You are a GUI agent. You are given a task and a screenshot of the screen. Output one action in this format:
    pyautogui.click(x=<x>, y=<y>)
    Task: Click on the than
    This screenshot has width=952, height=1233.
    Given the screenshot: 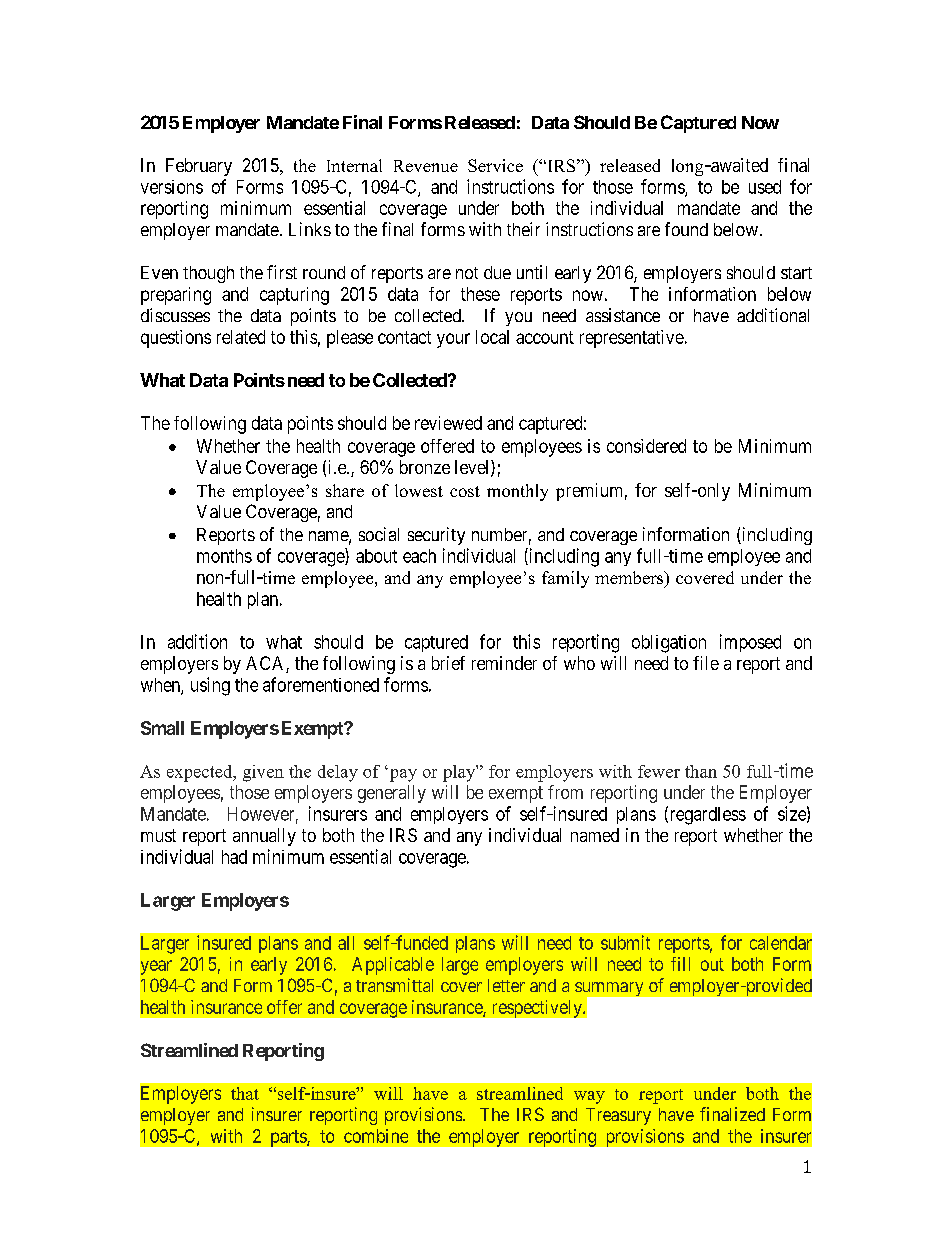 What is the action you would take?
    pyautogui.click(x=701, y=771)
